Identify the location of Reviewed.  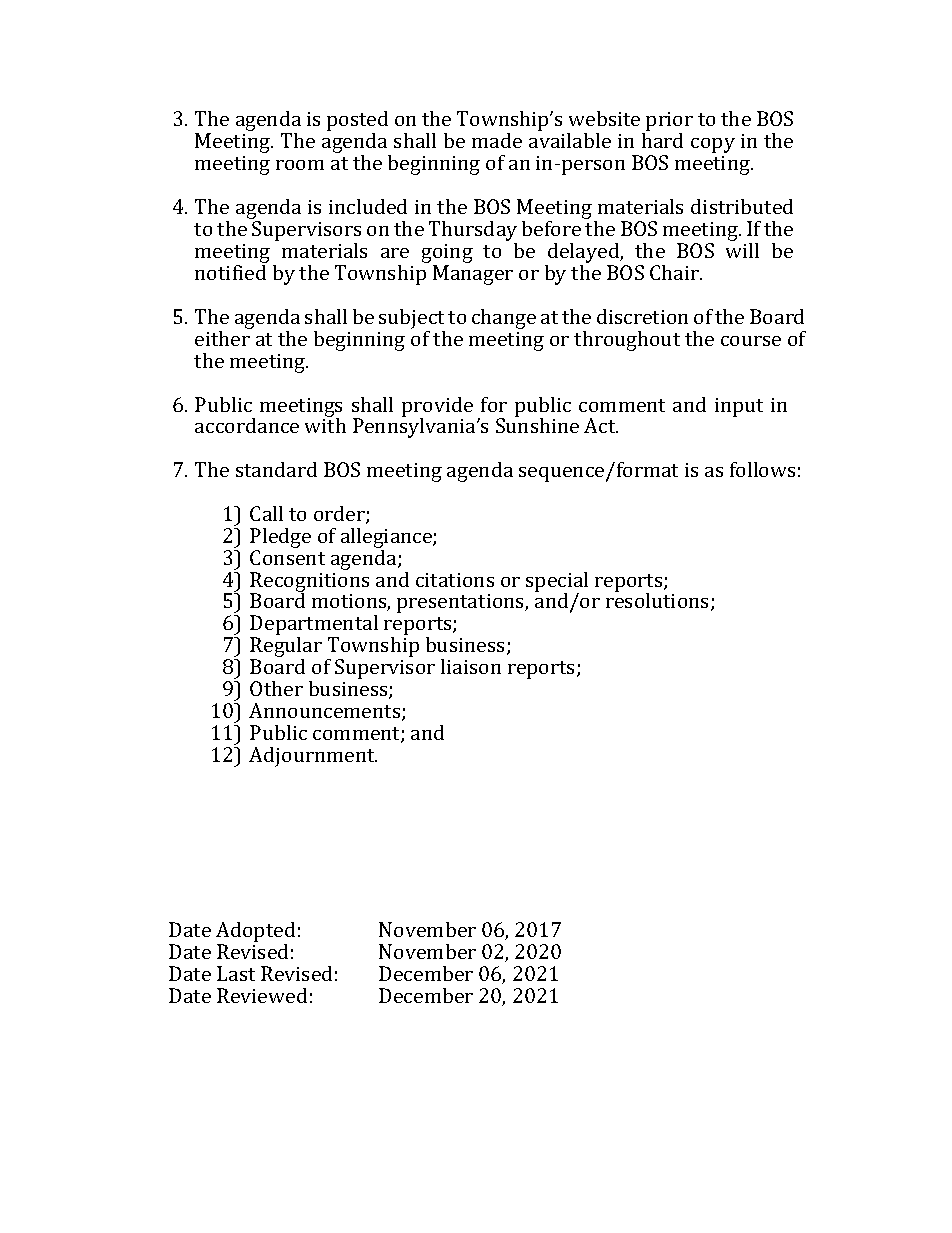
(262, 995).
